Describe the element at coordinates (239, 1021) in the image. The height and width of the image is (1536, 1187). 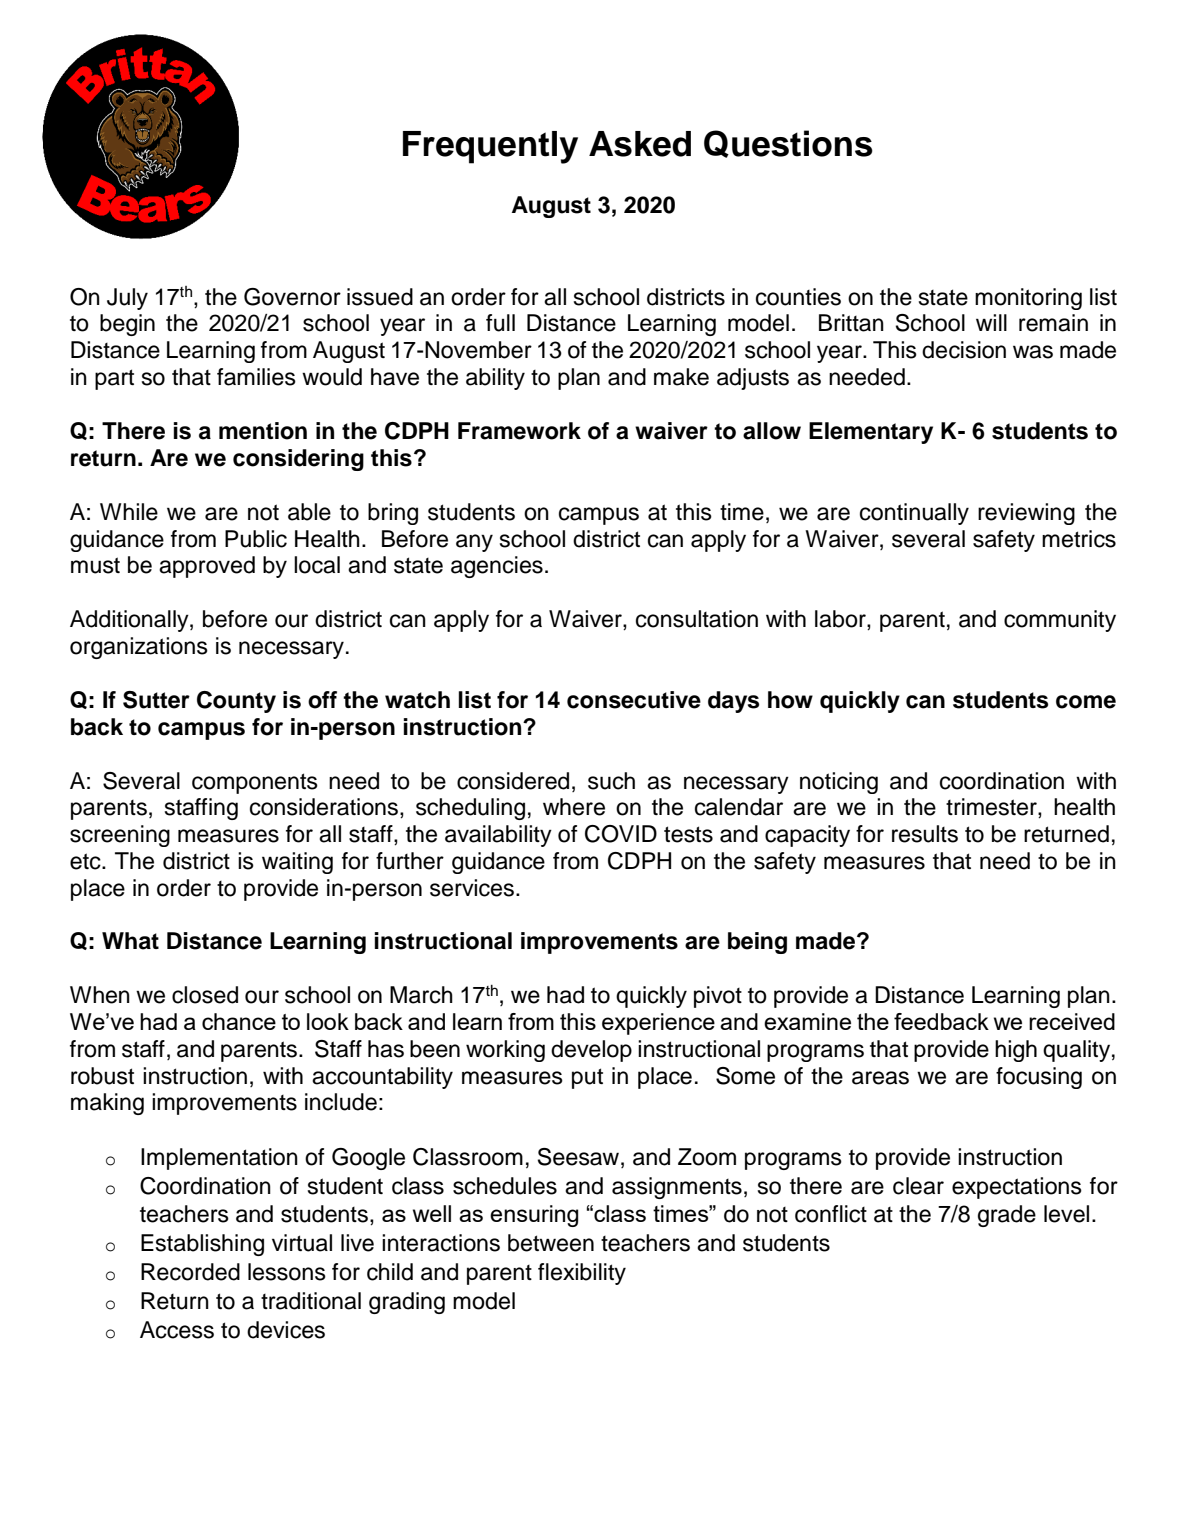
I see `chance` at that location.
